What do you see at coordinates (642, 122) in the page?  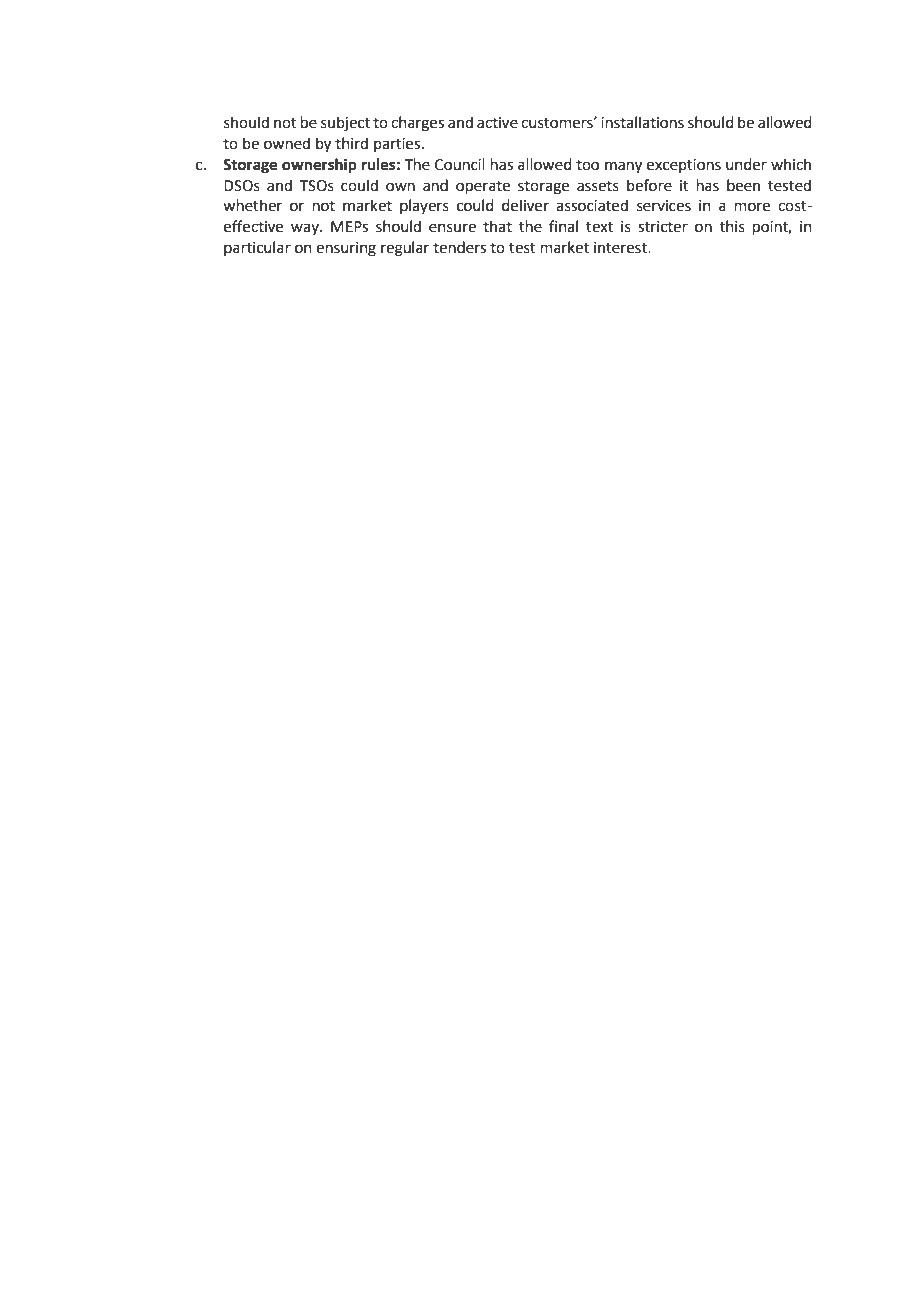 I see `installations` at bounding box center [642, 122].
